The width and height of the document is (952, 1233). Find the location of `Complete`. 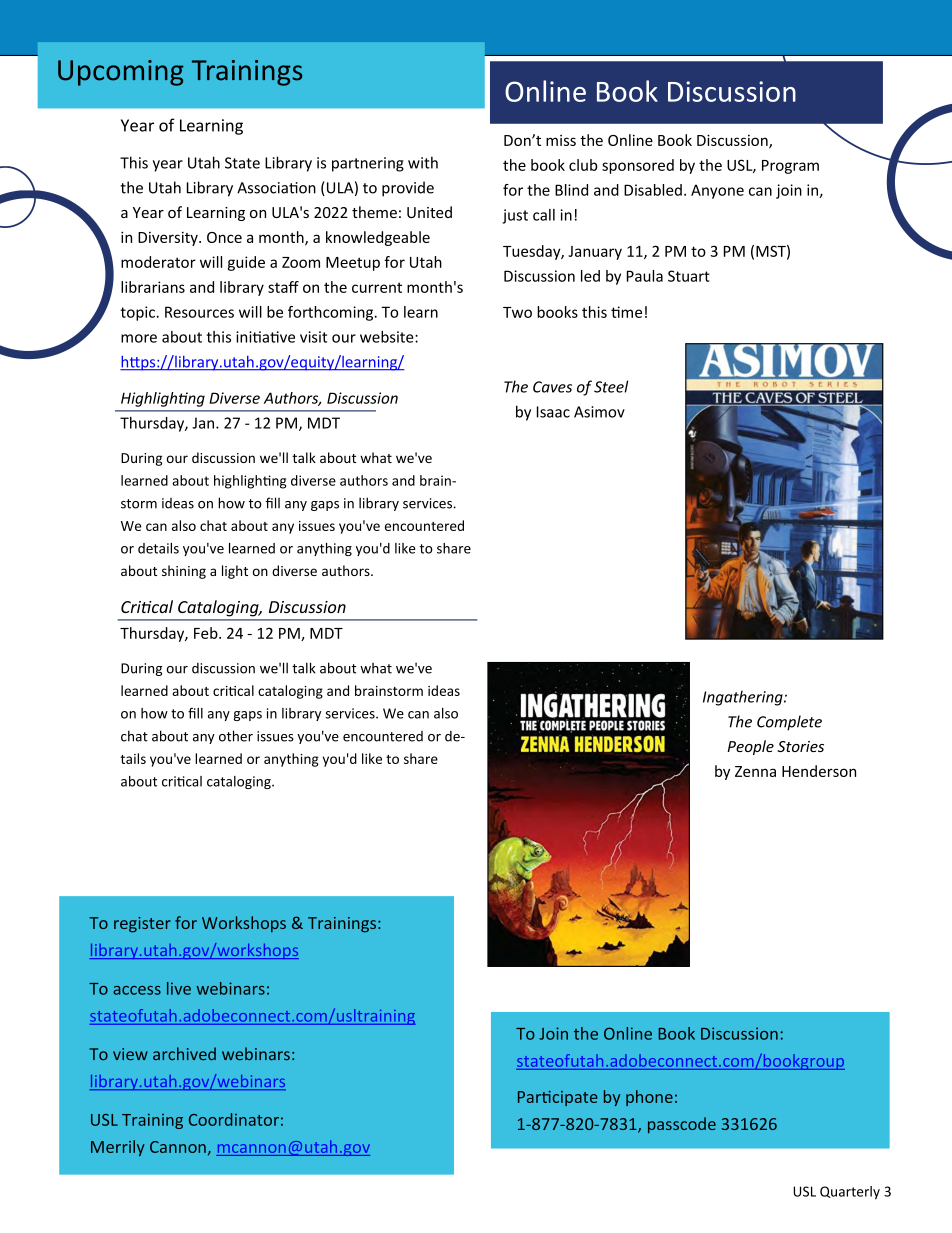

Complete is located at coordinates (789, 723).
